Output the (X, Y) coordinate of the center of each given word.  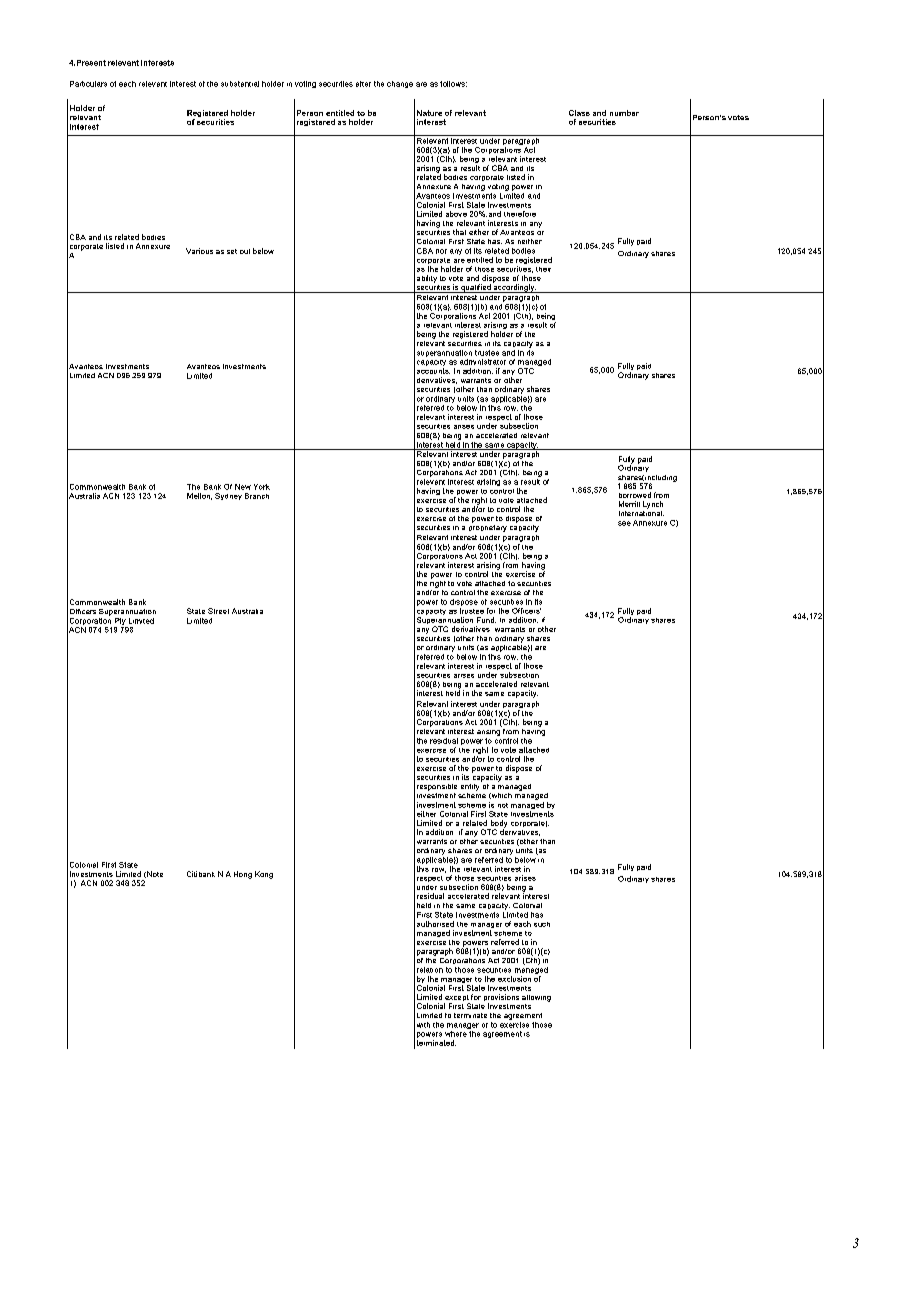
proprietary (488, 527)
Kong (264, 875)
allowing (536, 998)
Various (199, 251)
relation (430, 970)
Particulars (88, 84)
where (456, 1034)
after (363, 84)
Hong (243, 875)
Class (579, 113)
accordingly (514, 287)
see (624, 523)
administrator (483, 362)
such (542, 924)
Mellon (199, 496)
